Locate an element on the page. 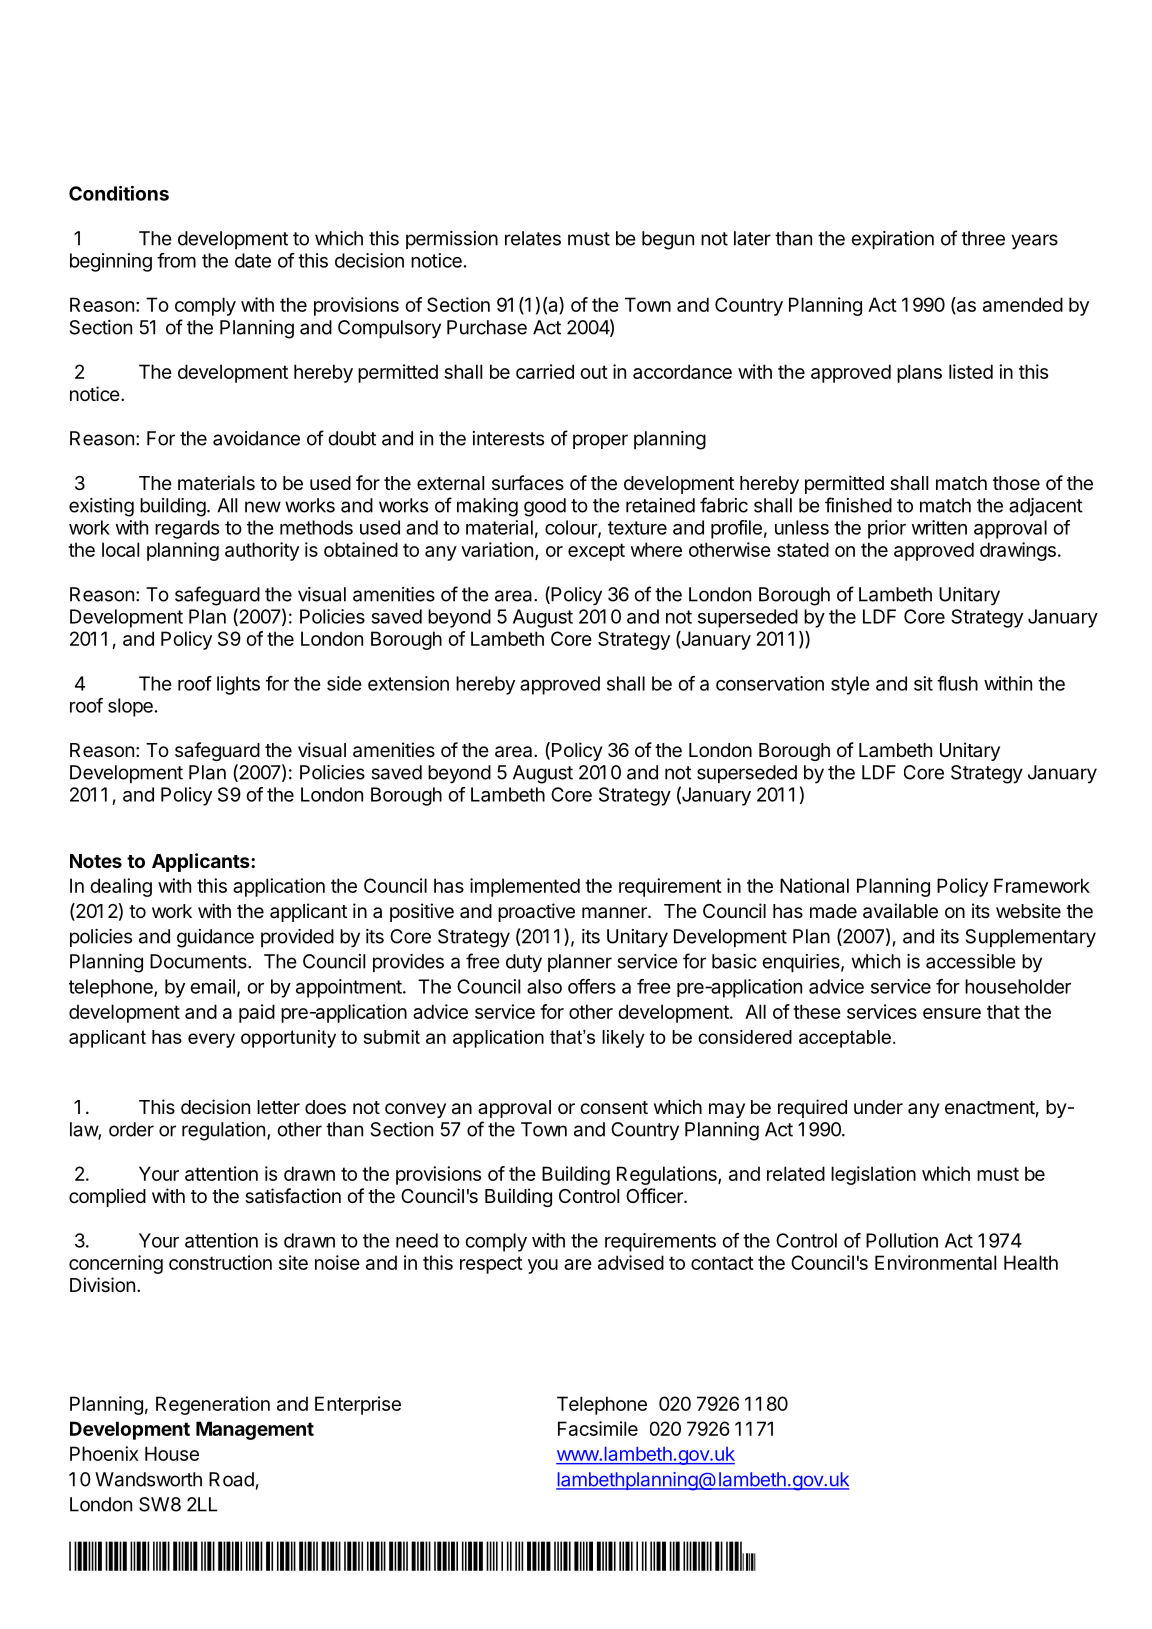  Environmental is located at coordinates (935, 1262).
